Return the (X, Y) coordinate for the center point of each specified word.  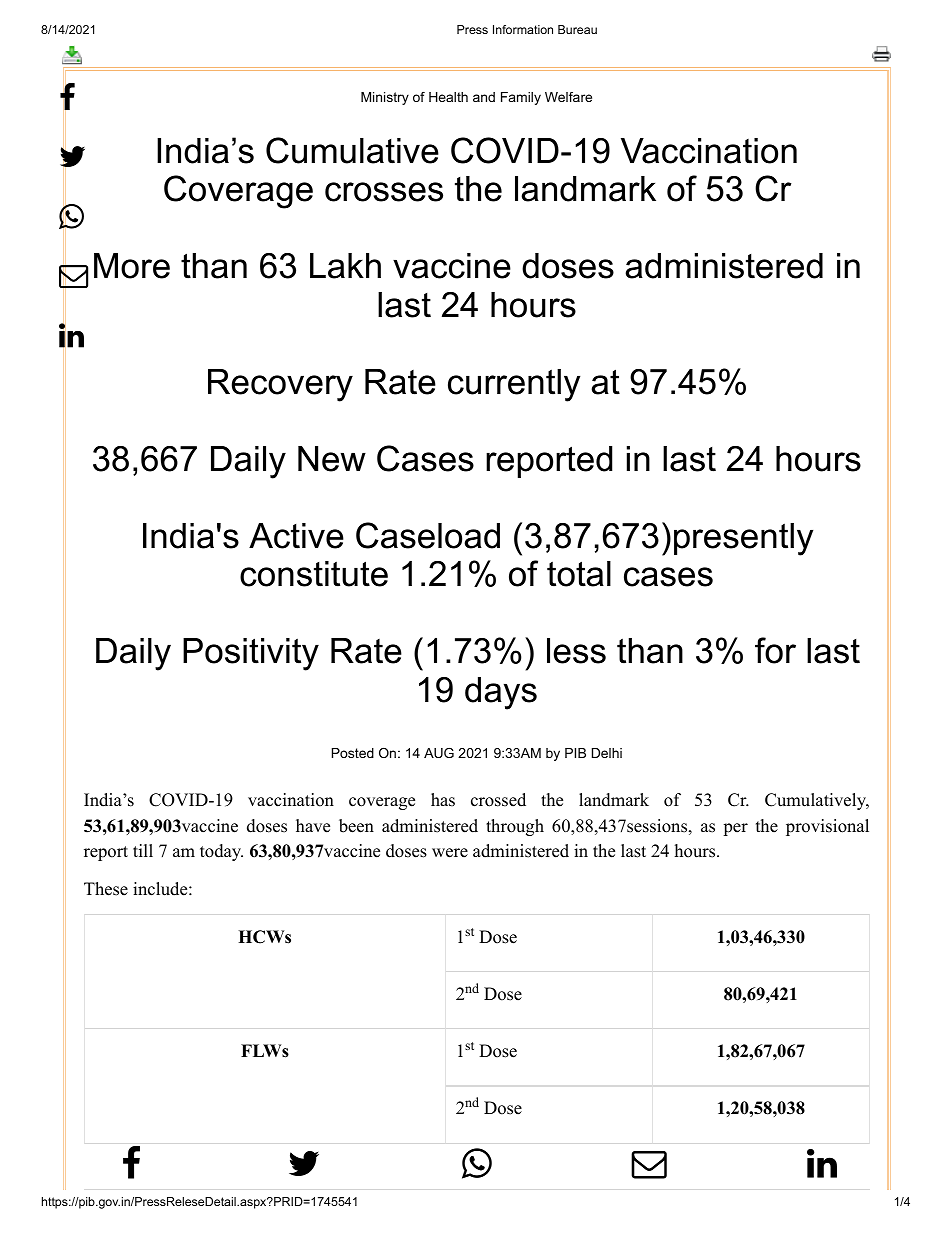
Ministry (385, 98)
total (579, 574)
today (221, 852)
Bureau (577, 29)
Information (523, 29)
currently (514, 385)
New (332, 459)
